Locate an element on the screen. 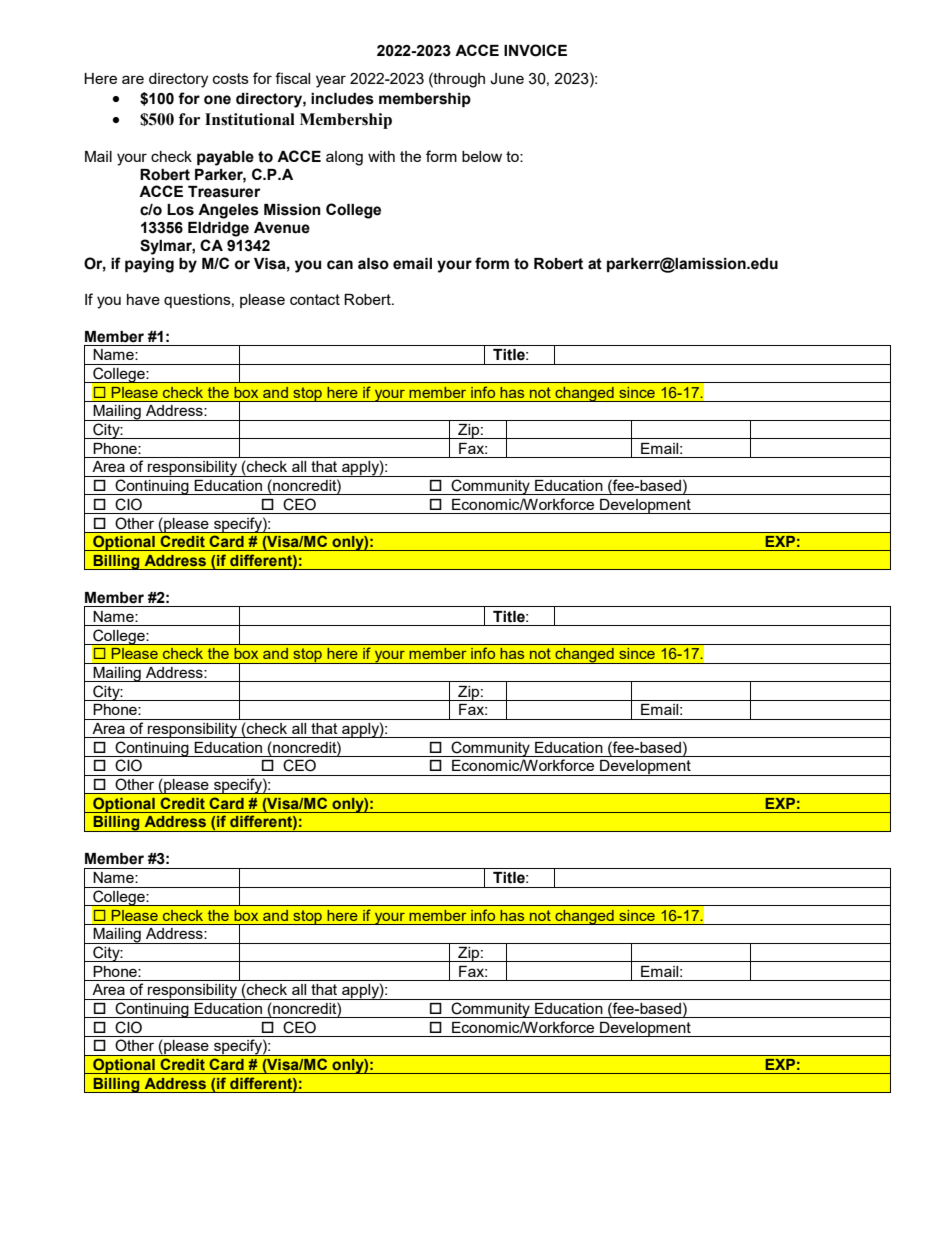  below is located at coordinates (482, 156).
